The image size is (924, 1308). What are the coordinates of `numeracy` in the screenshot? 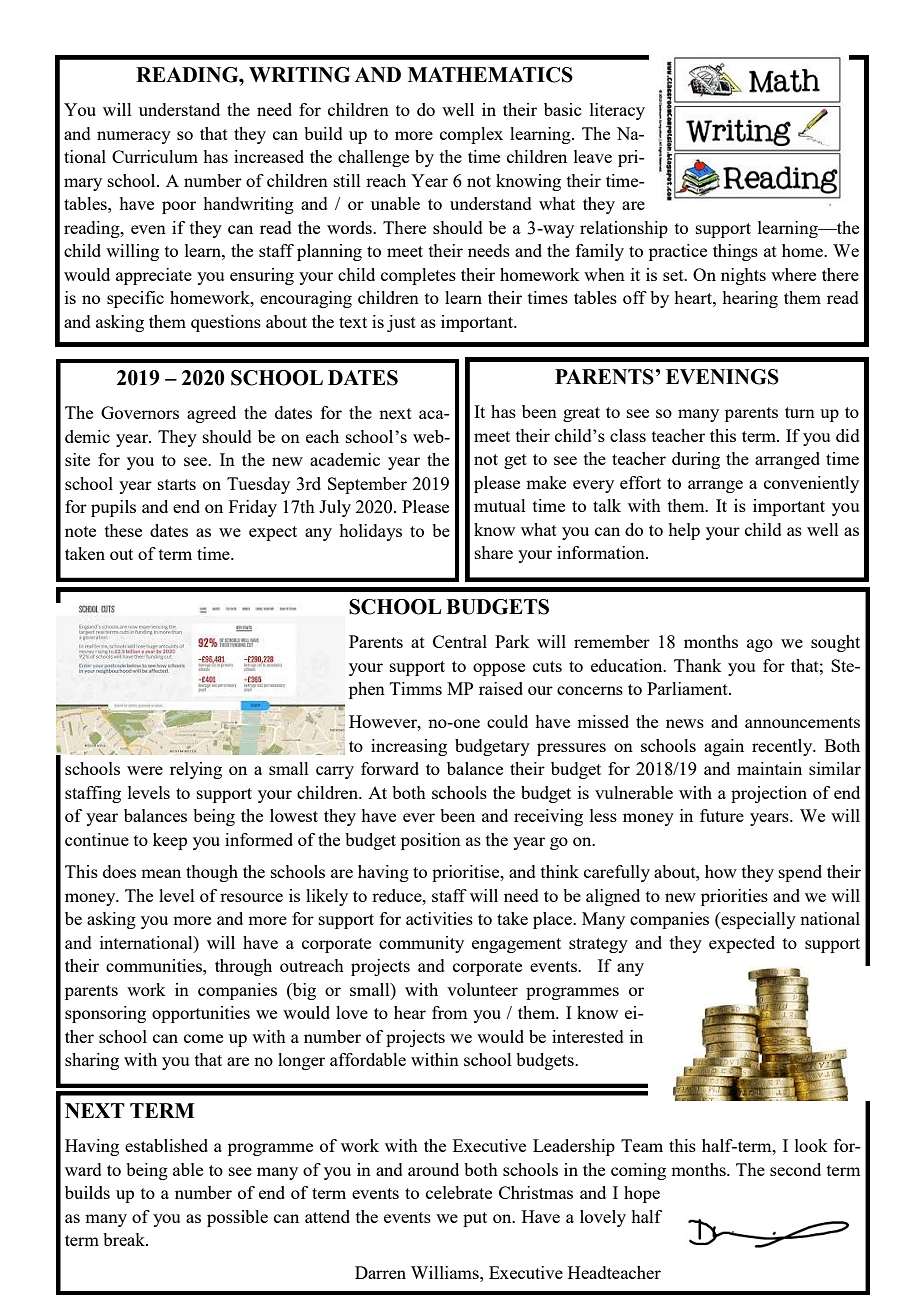 It's located at (134, 137).
